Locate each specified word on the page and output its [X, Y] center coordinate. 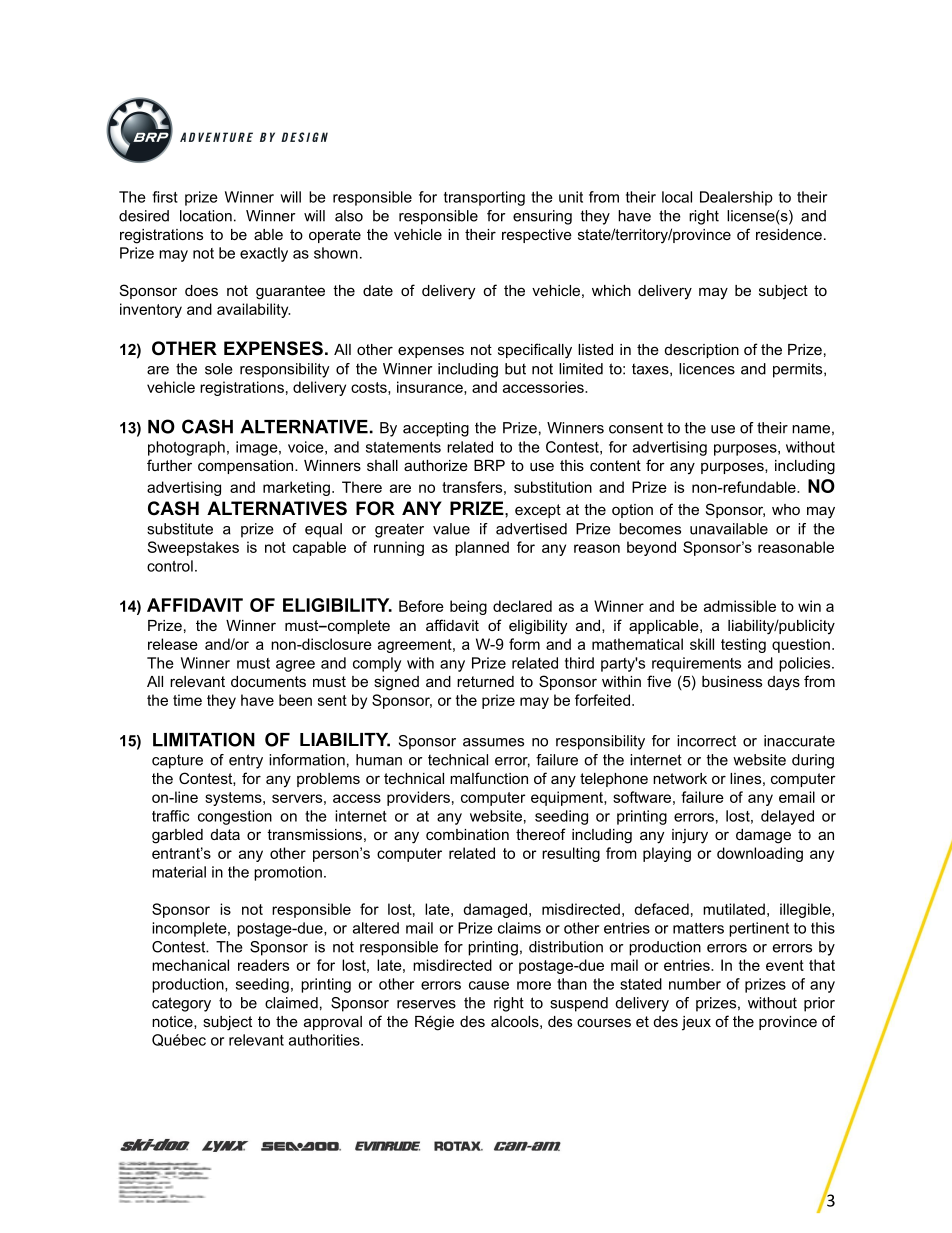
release [173, 644]
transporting [484, 198]
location [206, 216]
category [181, 1004]
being [468, 607]
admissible [740, 606]
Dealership [736, 198]
